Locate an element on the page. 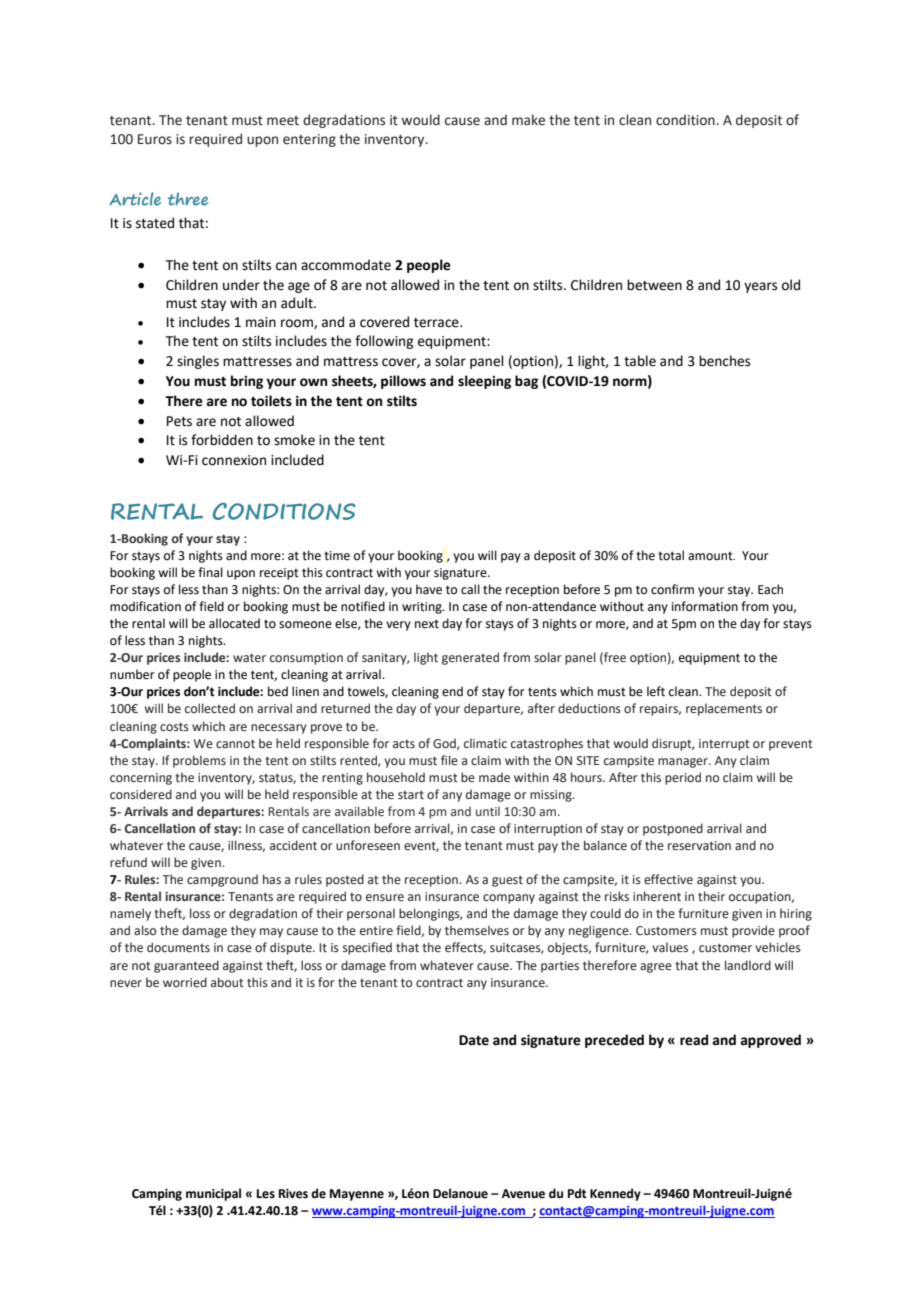  make is located at coordinates (528, 120).
